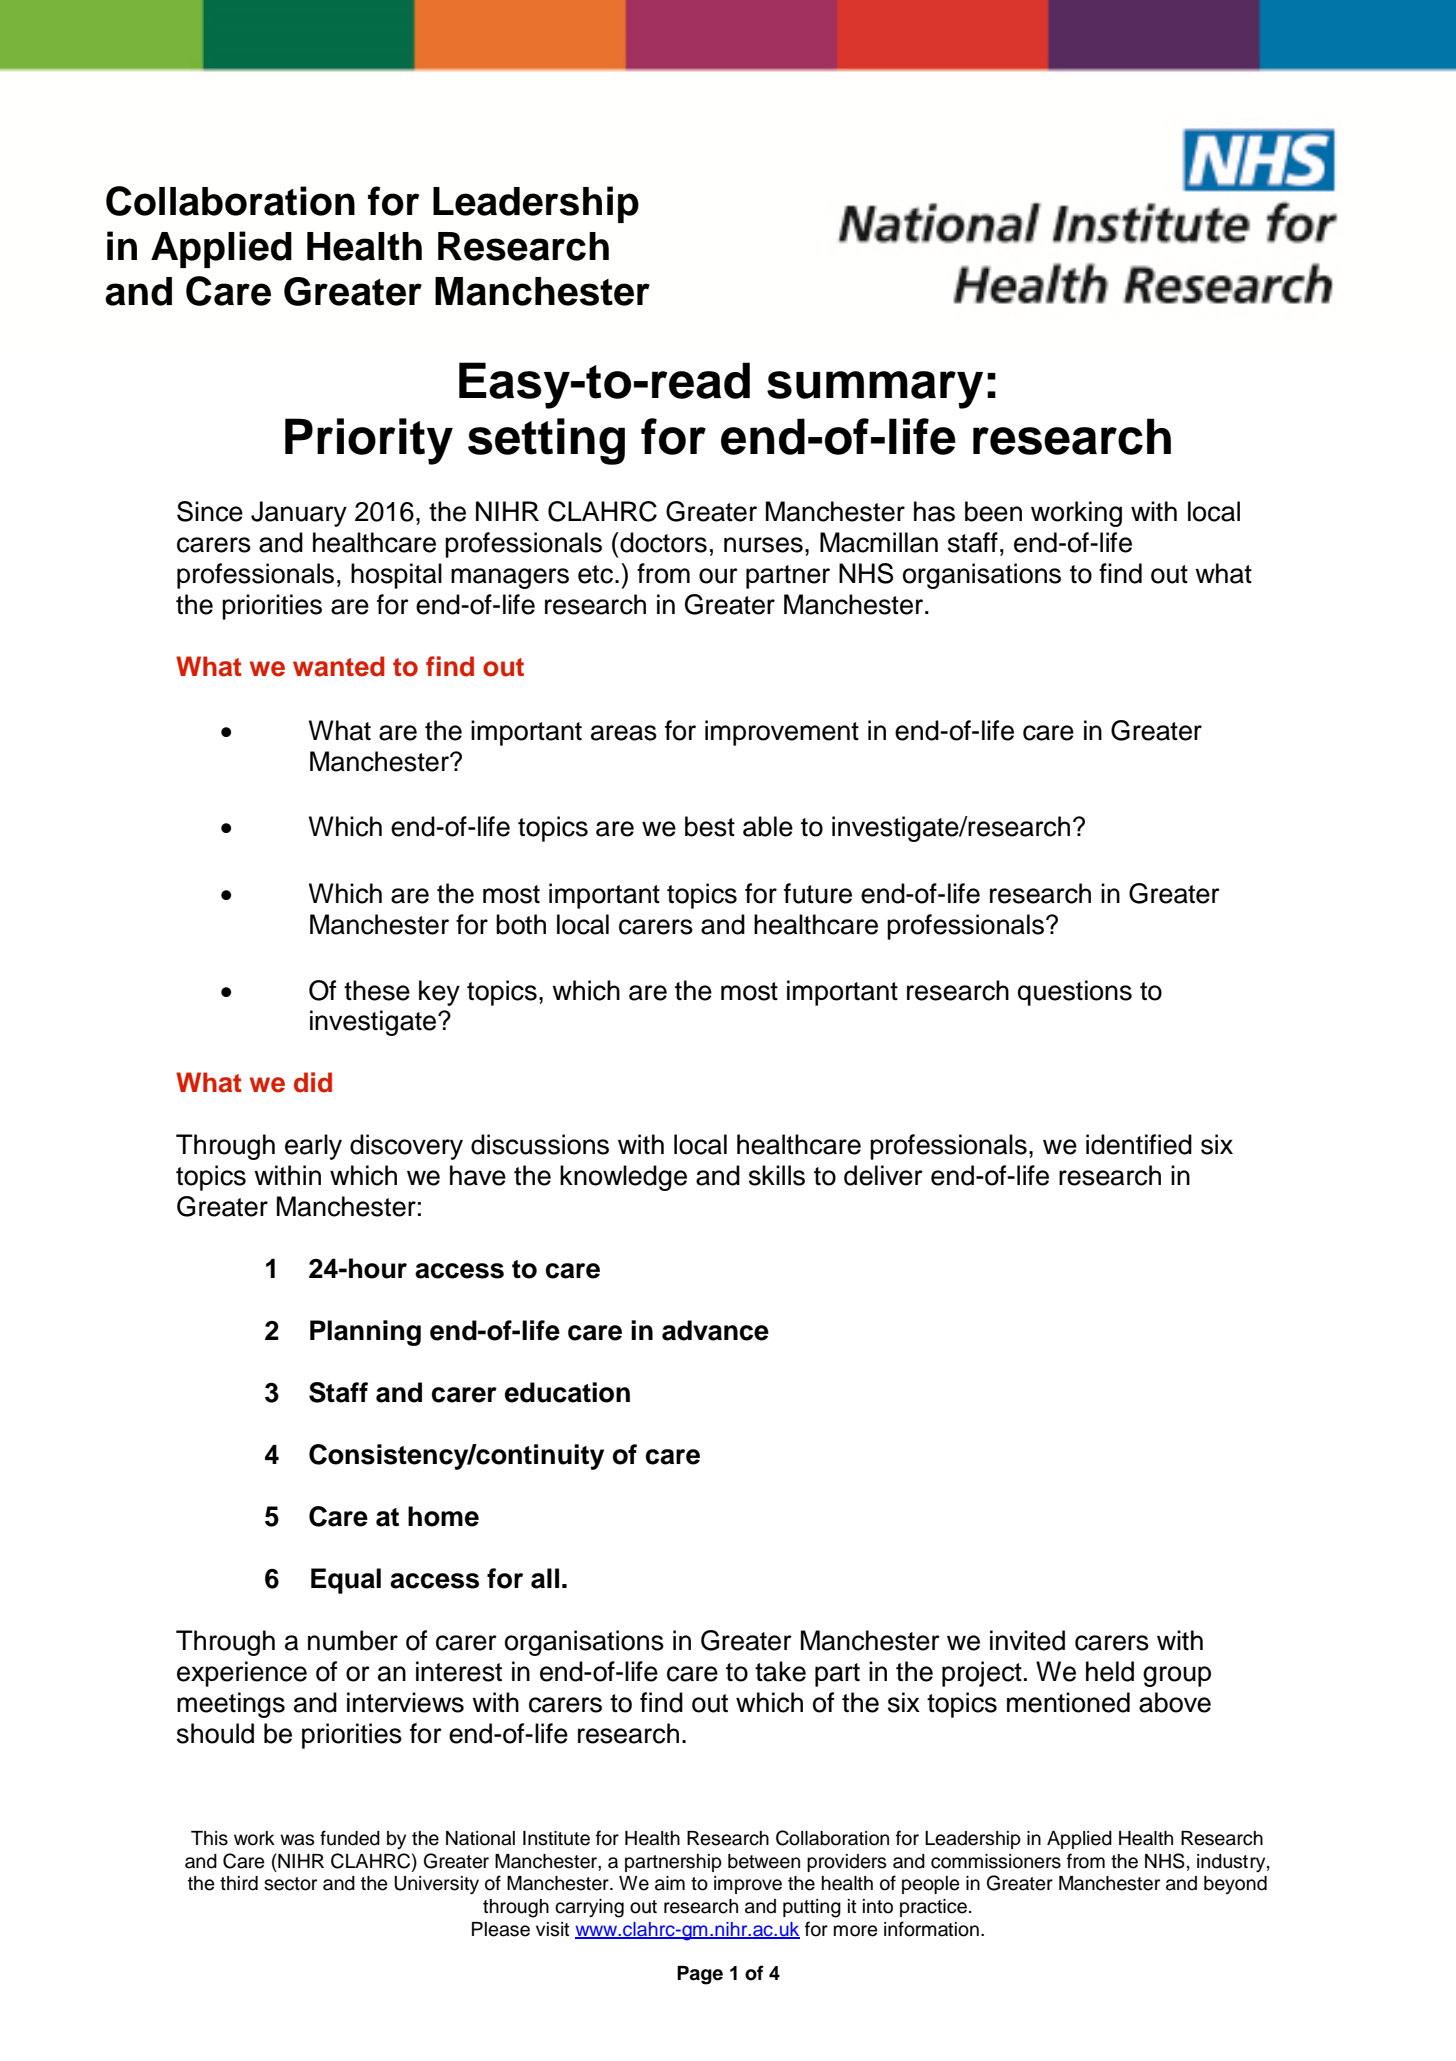 This document has width=1456, height=2061. What do you see at coordinates (993, 511) in the document?
I see `been` at bounding box center [993, 511].
